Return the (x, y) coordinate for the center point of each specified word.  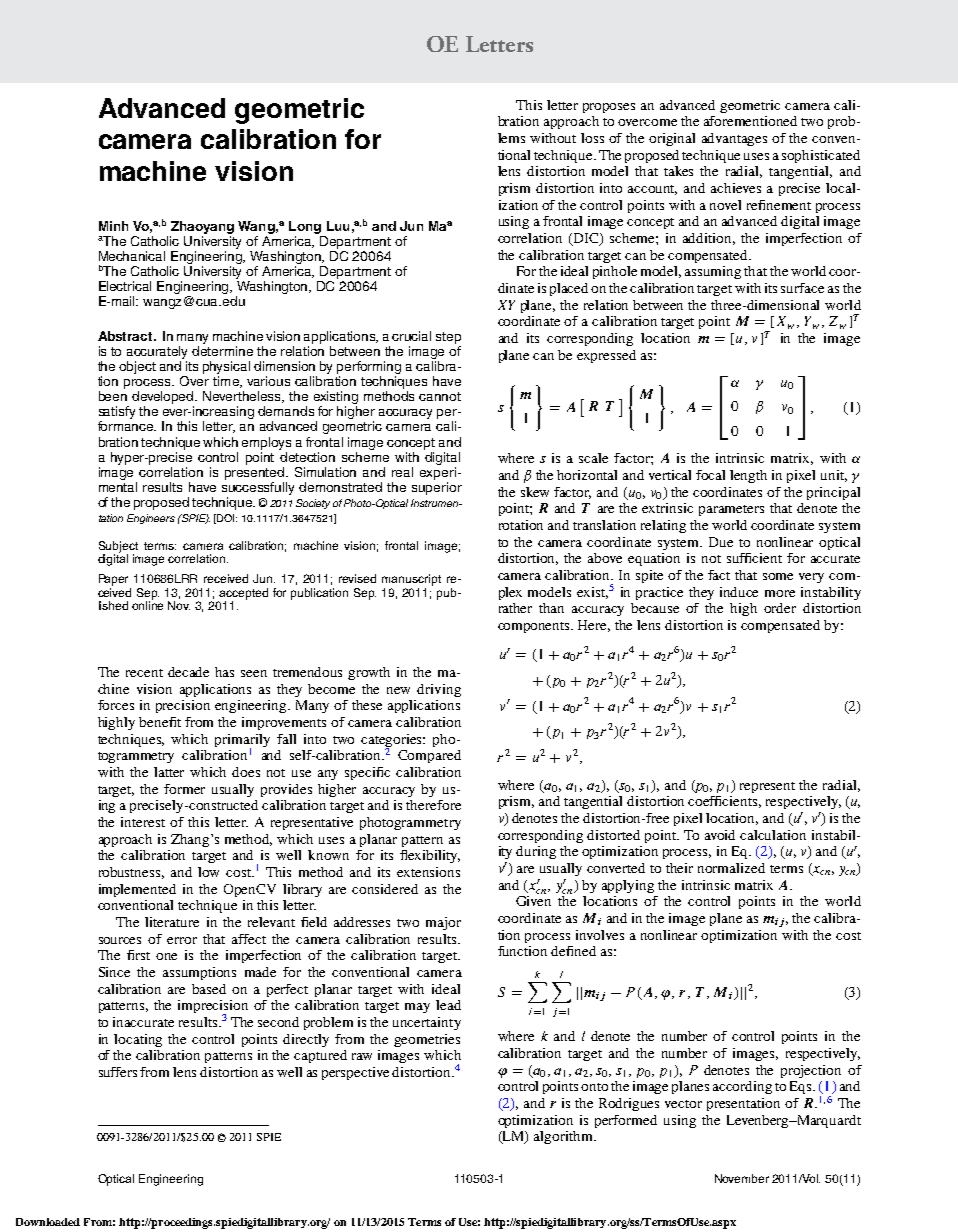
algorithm (565, 1137)
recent (144, 673)
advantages (734, 139)
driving (439, 690)
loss (592, 138)
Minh (113, 226)
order (780, 608)
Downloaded (48, 1222)
